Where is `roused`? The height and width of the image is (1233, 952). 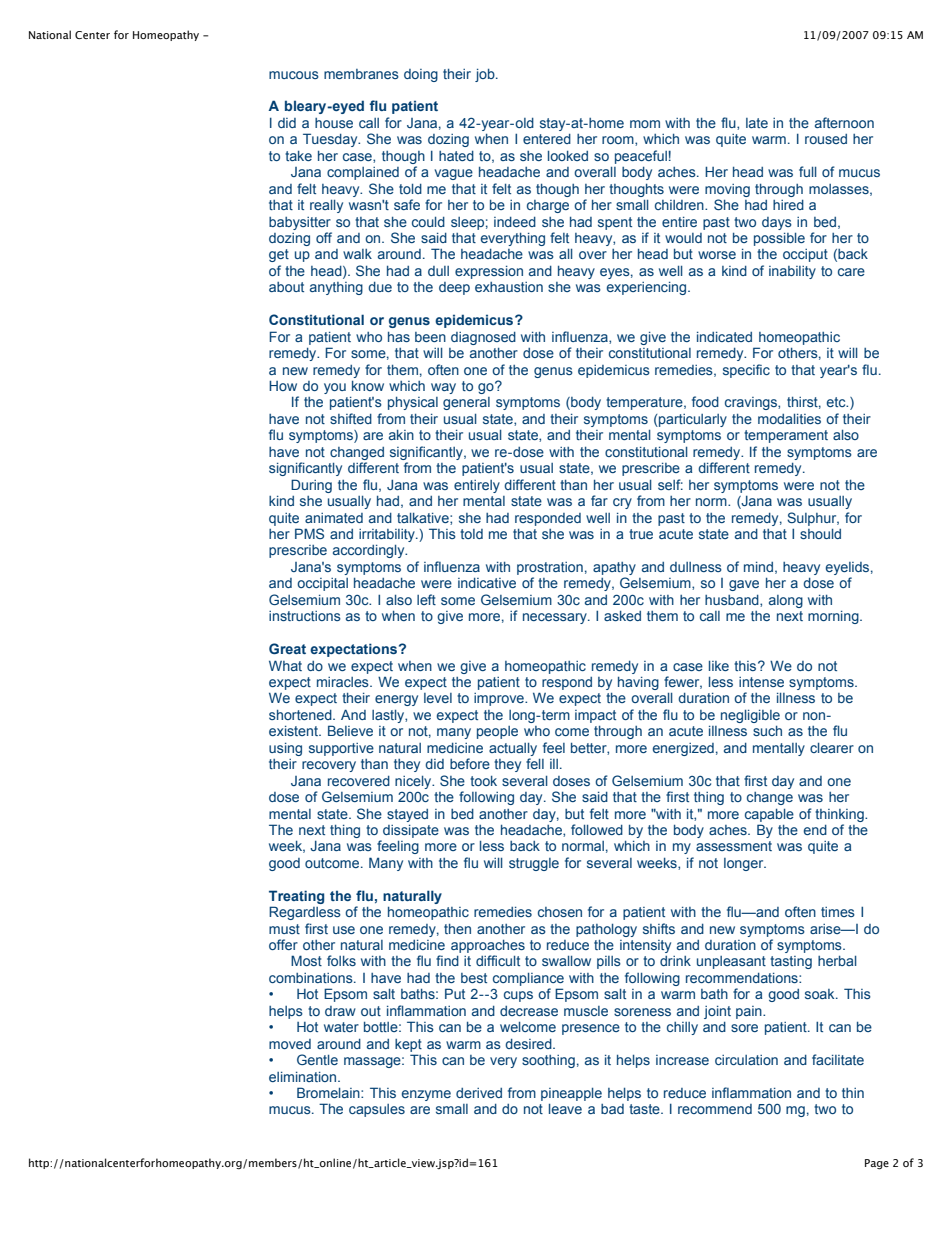 roused is located at coordinates (826, 139).
